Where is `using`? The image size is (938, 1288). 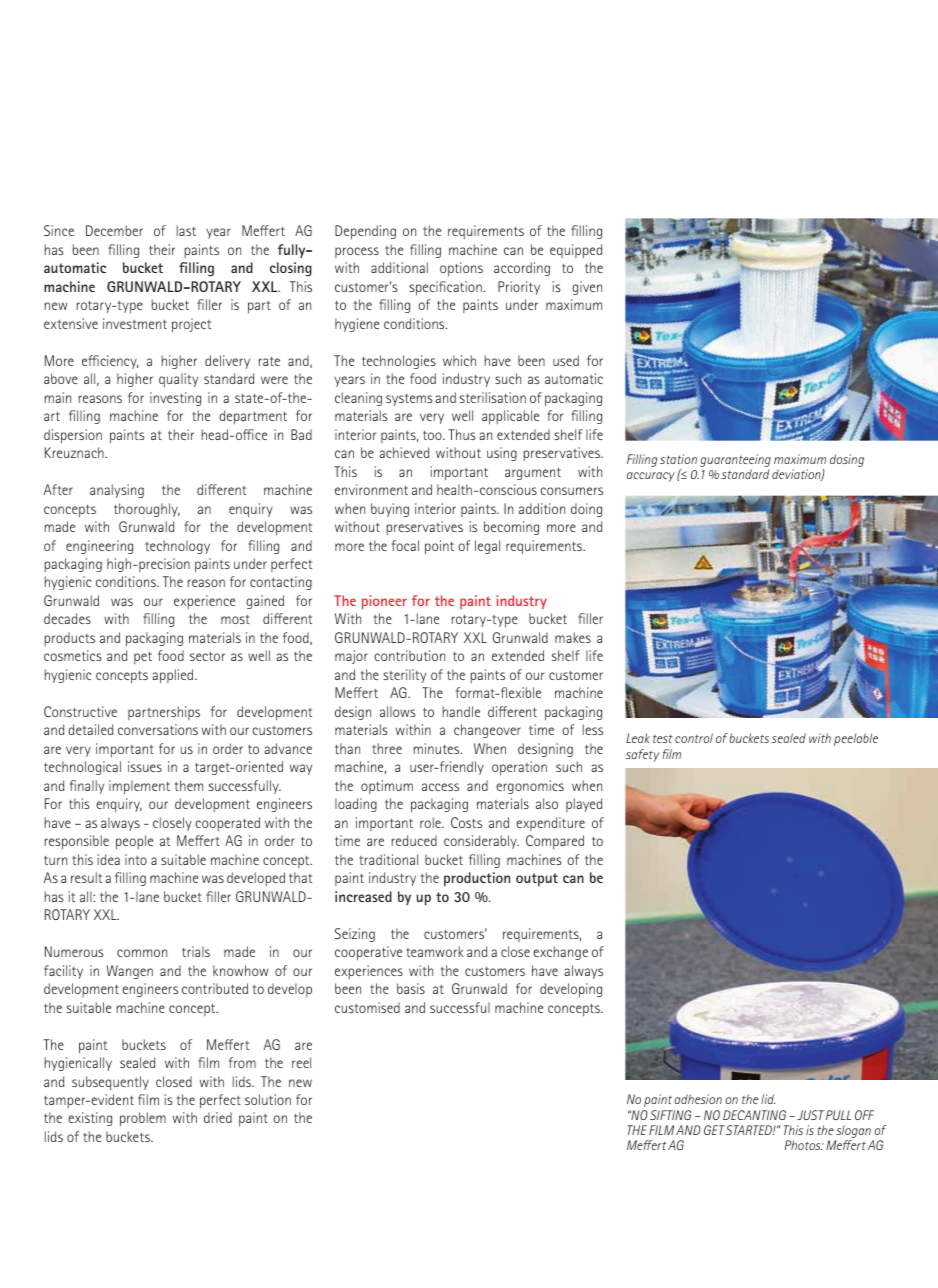
using is located at coordinates (502, 454).
